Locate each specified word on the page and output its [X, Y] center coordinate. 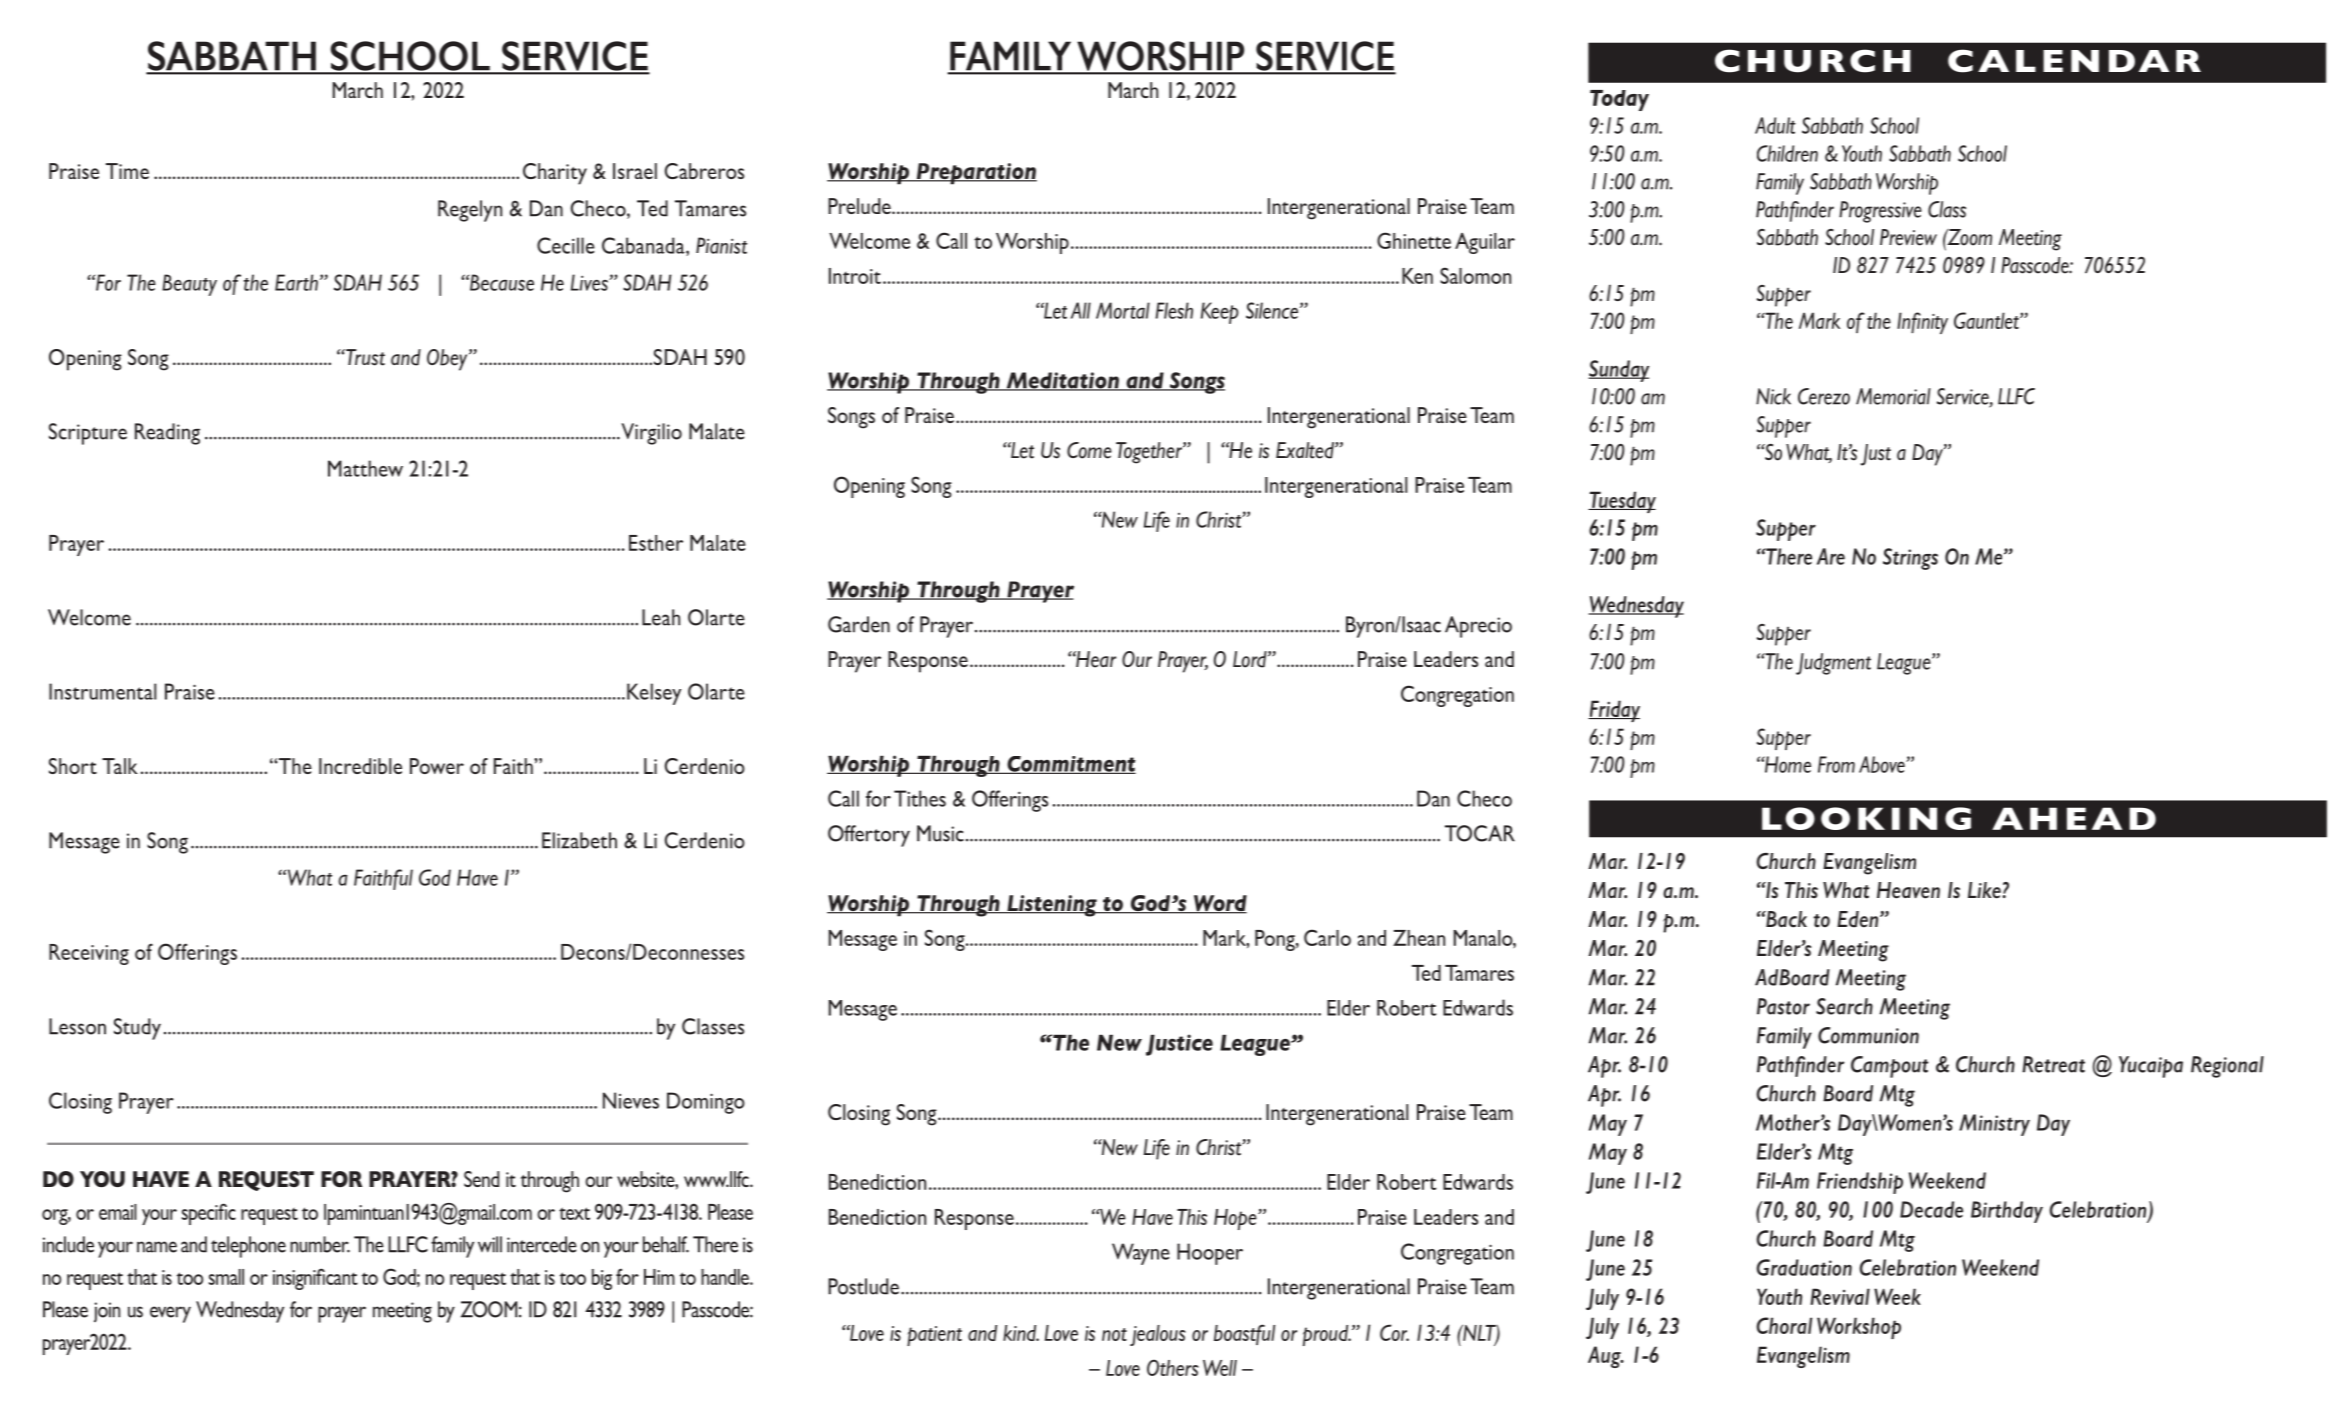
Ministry [1994, 1125]
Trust [364, 357]
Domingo [706, 1103]
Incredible [360, 766]
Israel [635, 171]
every [170, 1314]
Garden [859, 624]
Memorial [1893, 396]
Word [1219, 904]
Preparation [975, 174]
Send [481, 1179]
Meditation [1062, 381]
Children [1787, 153]
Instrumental [103, 691]
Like [1985, 890]
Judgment [1833, 664]
